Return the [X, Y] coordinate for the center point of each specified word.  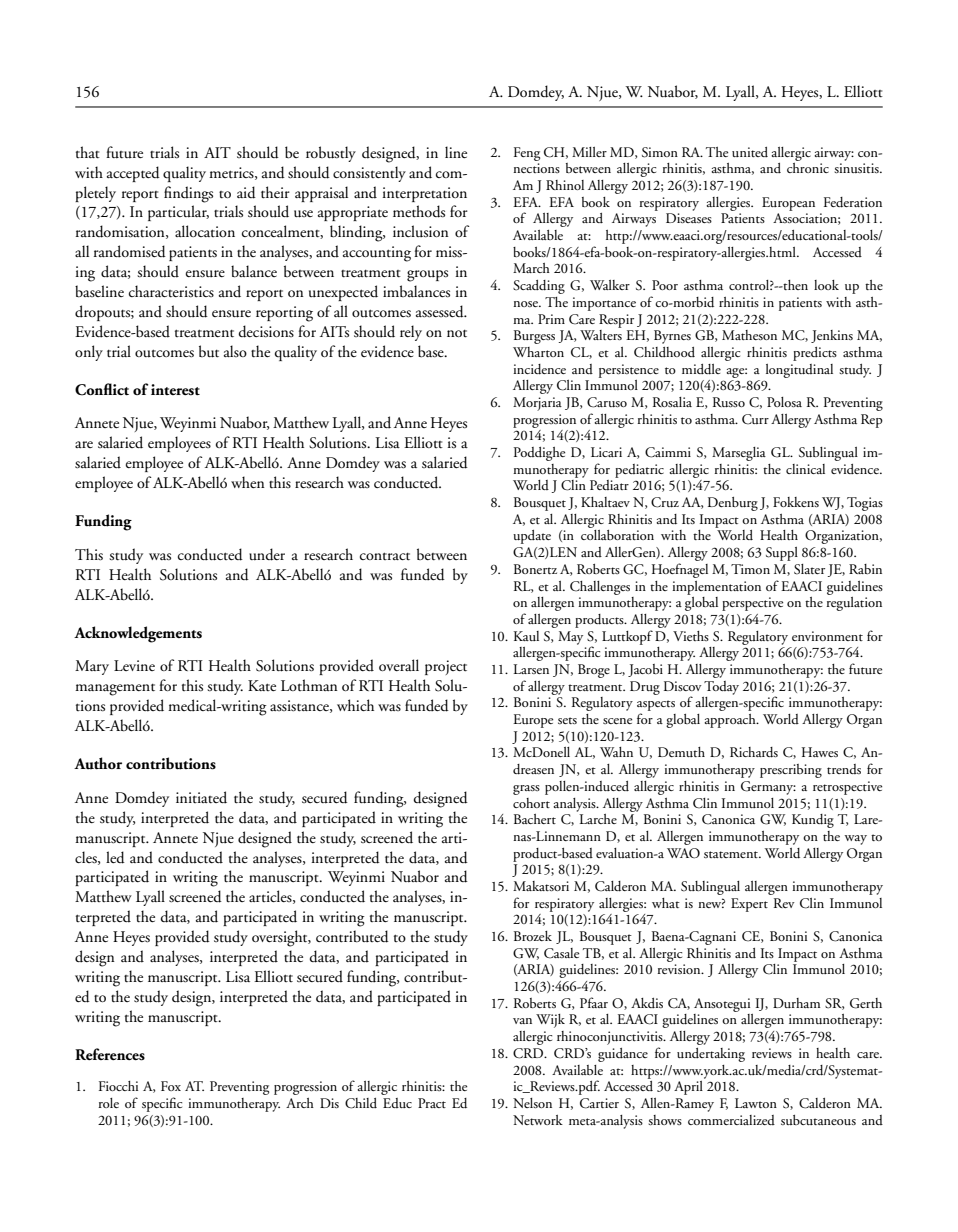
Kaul [526, 636]
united [750, 152]
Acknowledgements [138, 634]
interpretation [424, 194]
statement [732, 854]
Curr [755, 419]
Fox [171, 1086]
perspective [752, 604]
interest [175, 390]
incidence [539, 369]
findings [188, 194]
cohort [531, 803]
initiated [201, 797]
